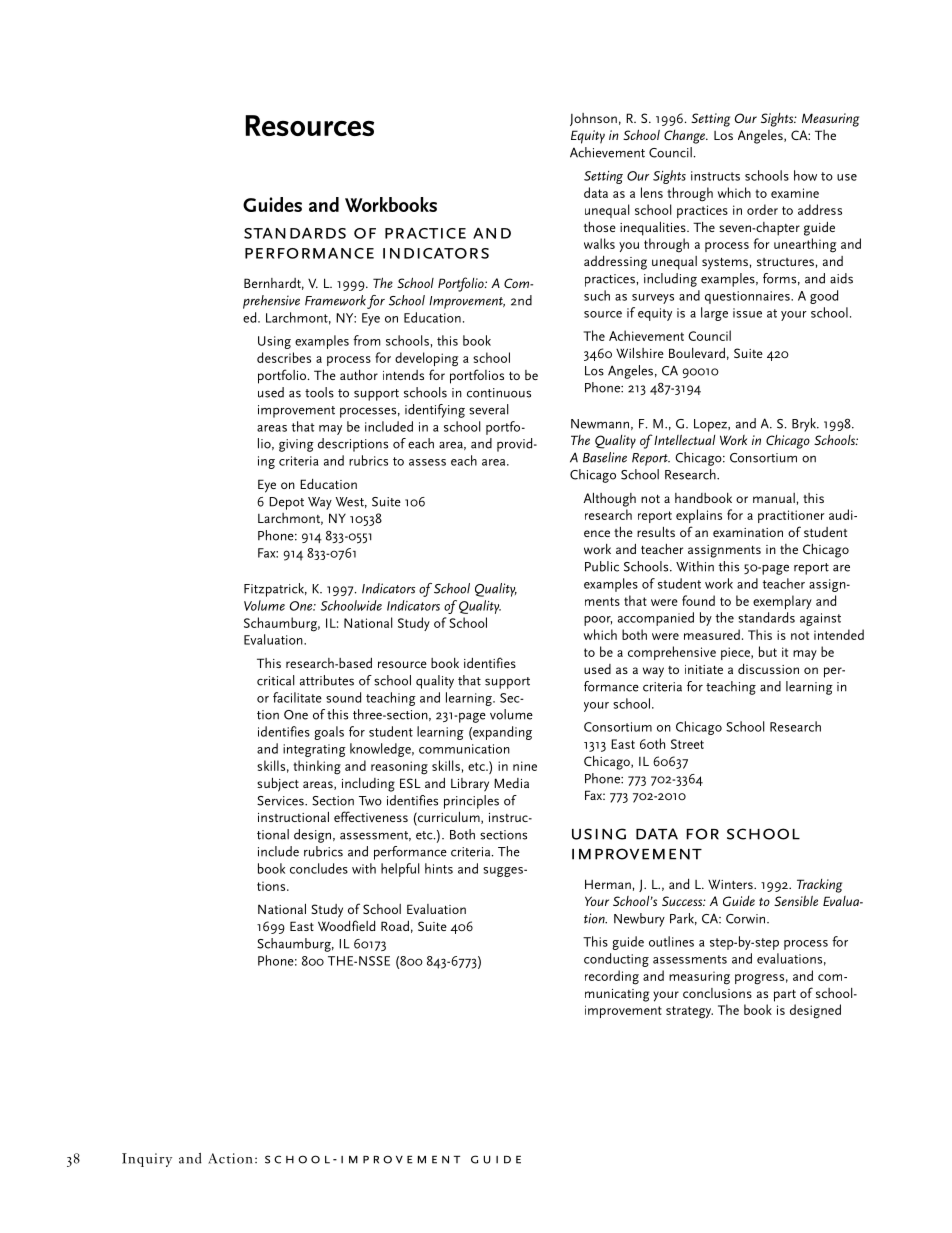 This screenshot has width=952, height=1233. Describe the element at coordinates (286, 503) in the screenshot. I see `Depot` at that location.
